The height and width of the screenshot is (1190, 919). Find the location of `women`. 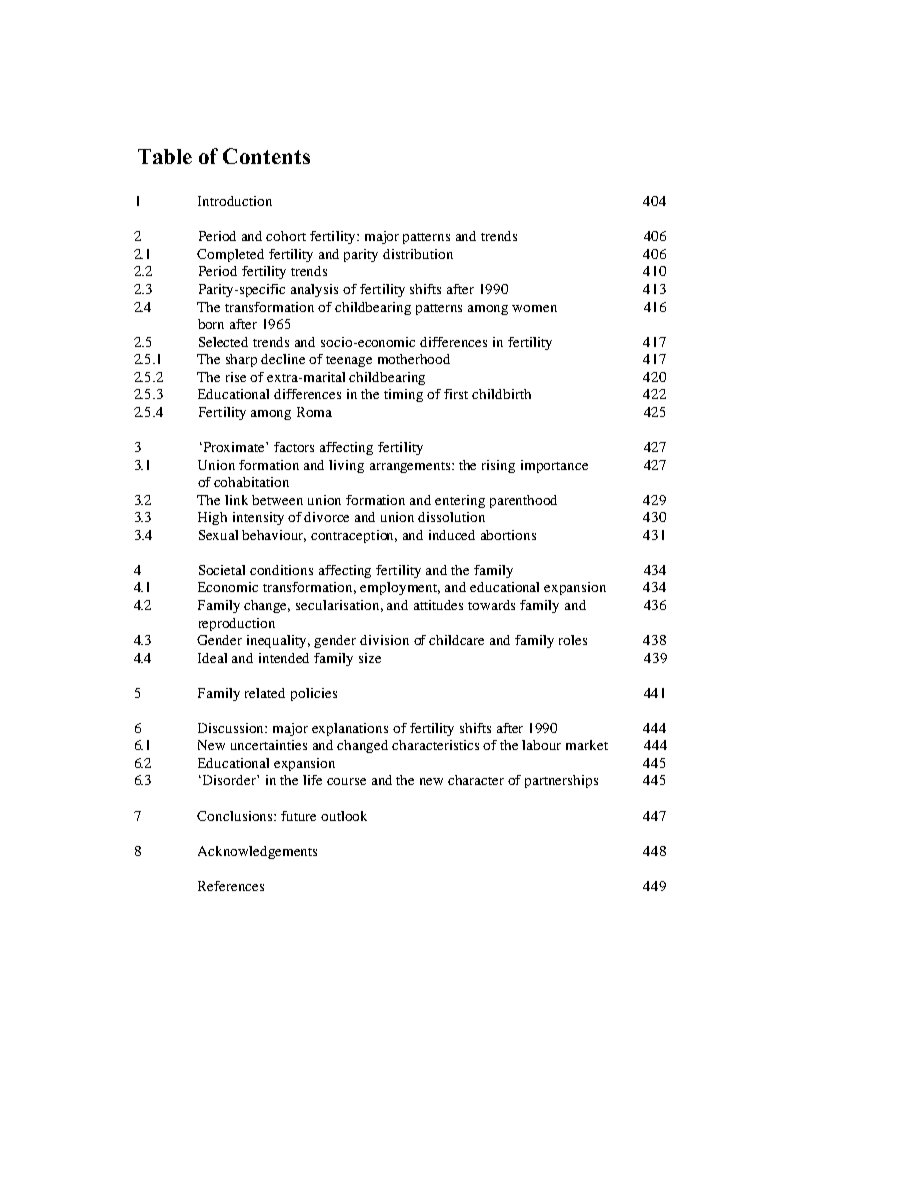

women is located at coordinates (534, 308).
